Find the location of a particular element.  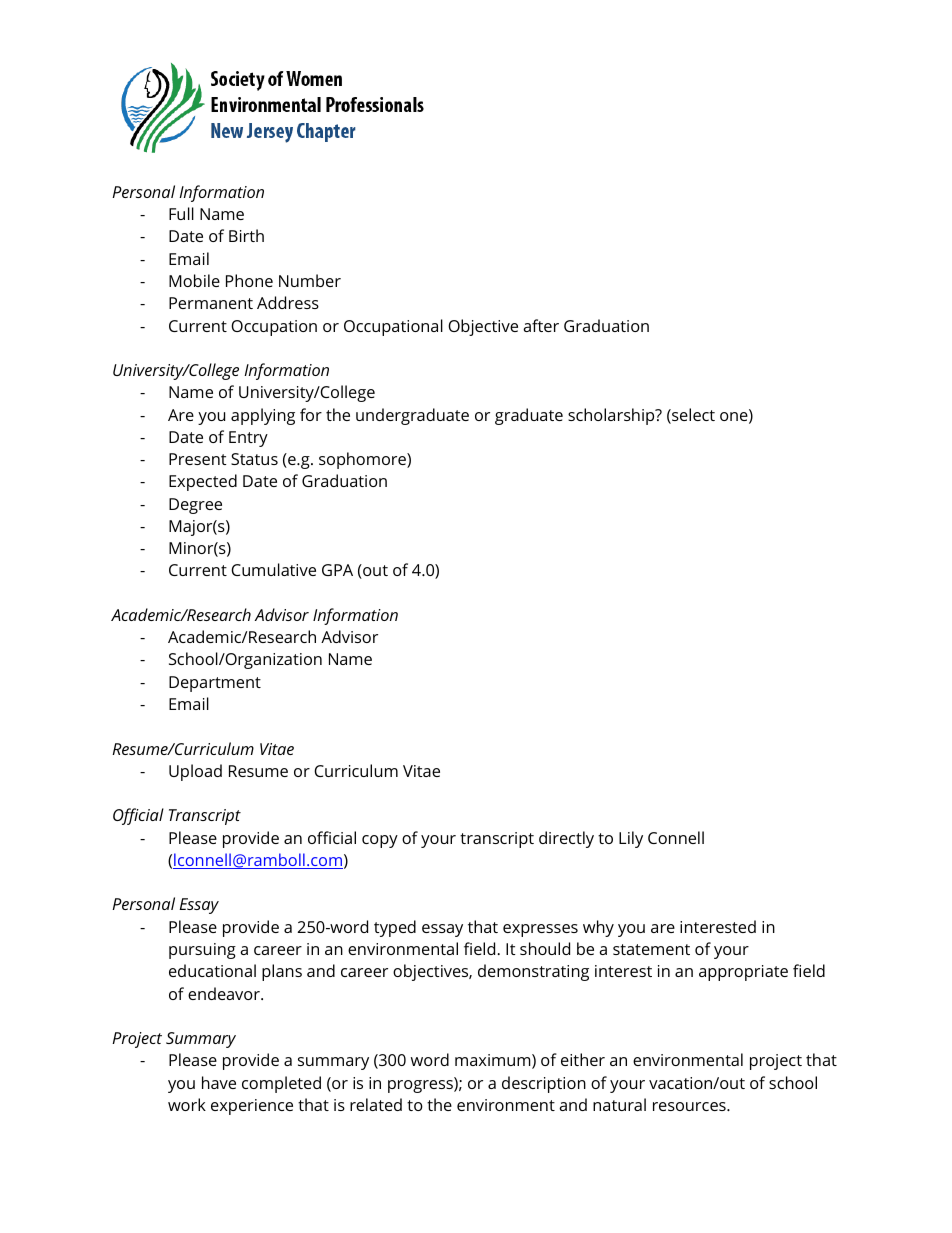

Department is located at coordinates (215, 684).
